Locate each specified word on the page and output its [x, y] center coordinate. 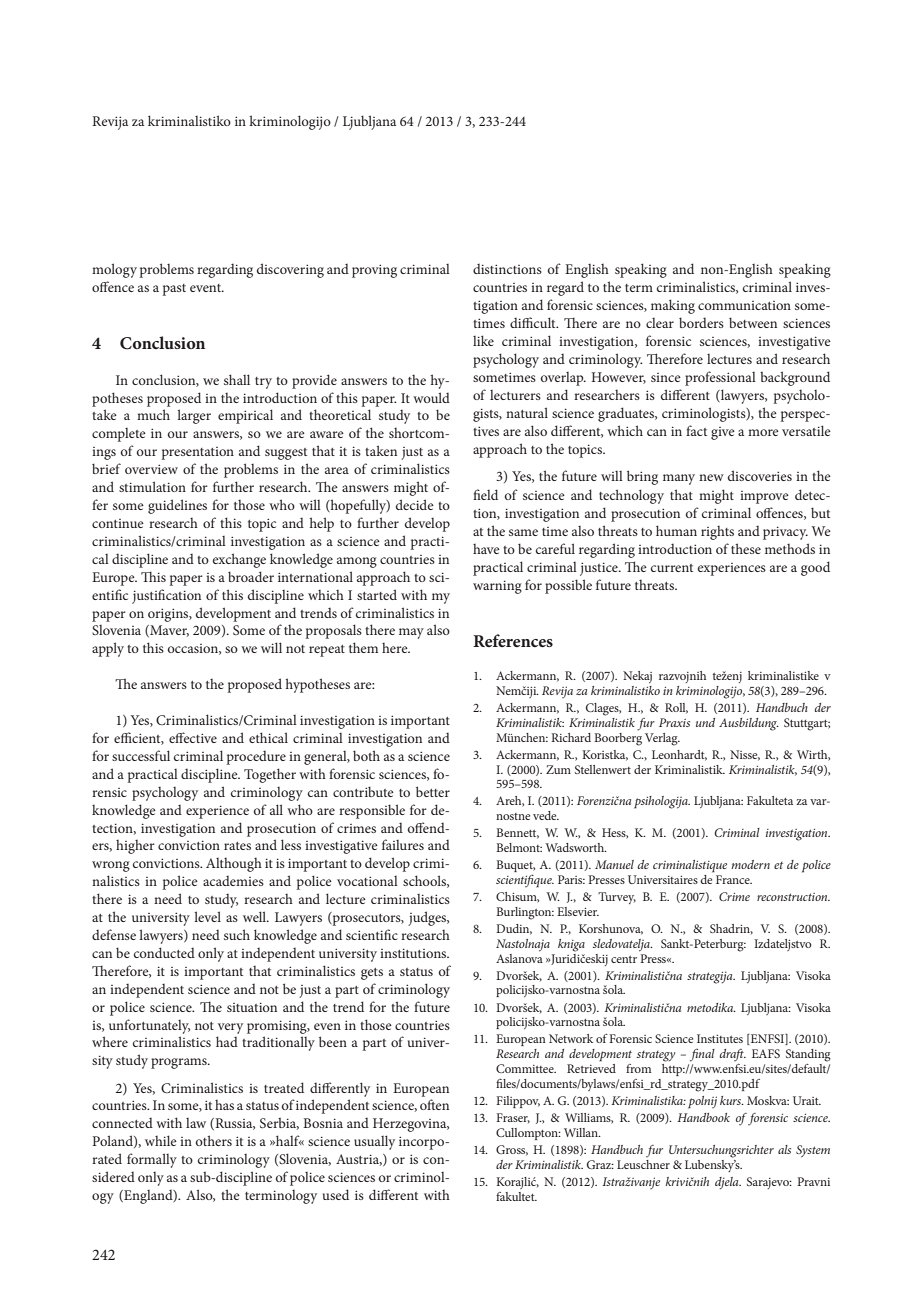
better [433, 791]
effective [193, 737]
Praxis [674, 722]
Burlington [525, 913]
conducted [164, 952]
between [753, 322]
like [483, 340]
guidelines [177, 506]
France [734, 879]
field [485, 494]
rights [717, 533]
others [214, 1140]
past [174, 290]
